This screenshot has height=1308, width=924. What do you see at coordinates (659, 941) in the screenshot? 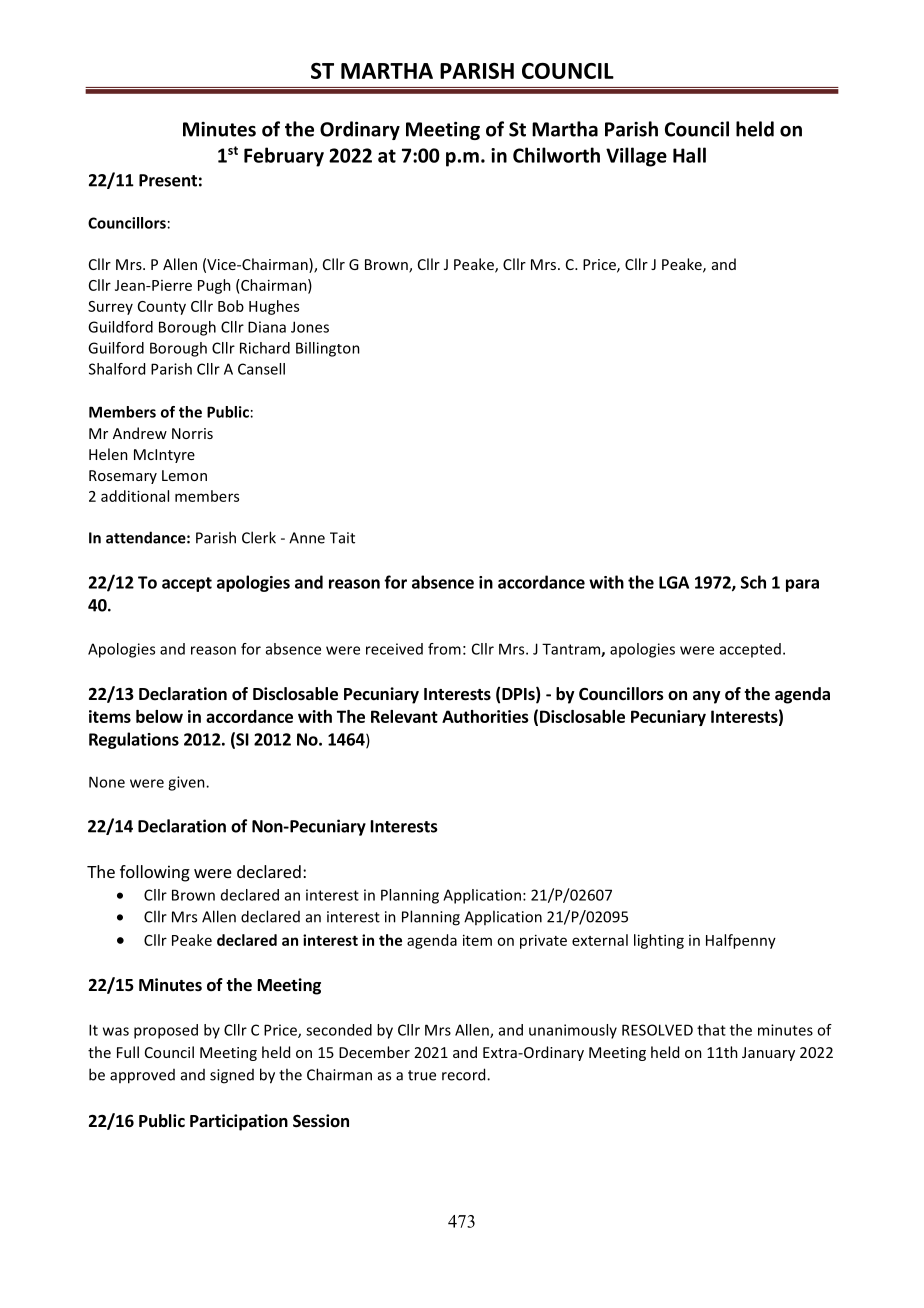
I see `lighting` at bounding box center [659, 941].
